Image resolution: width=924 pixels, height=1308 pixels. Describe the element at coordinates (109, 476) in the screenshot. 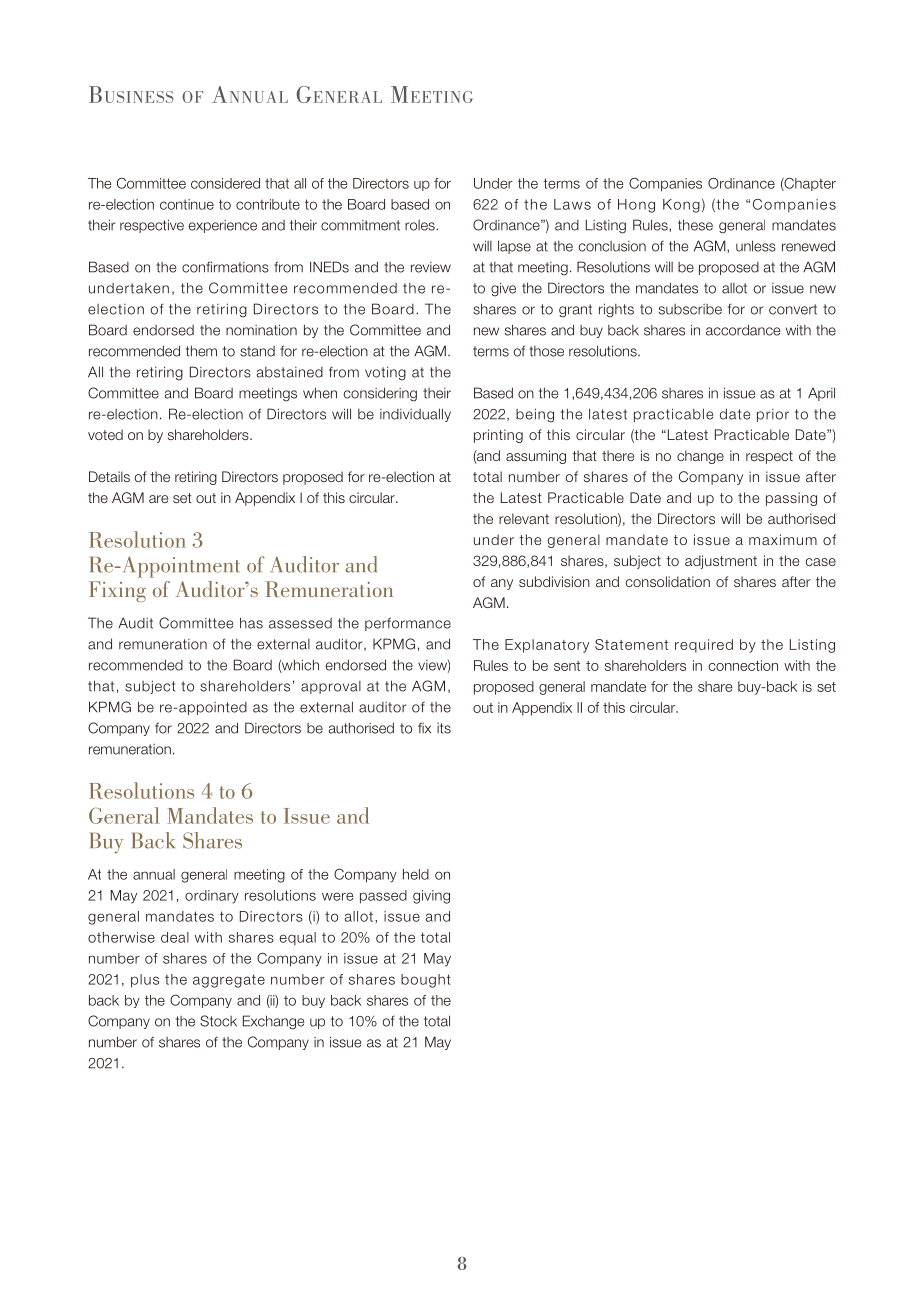

I see `Details` at that location.
